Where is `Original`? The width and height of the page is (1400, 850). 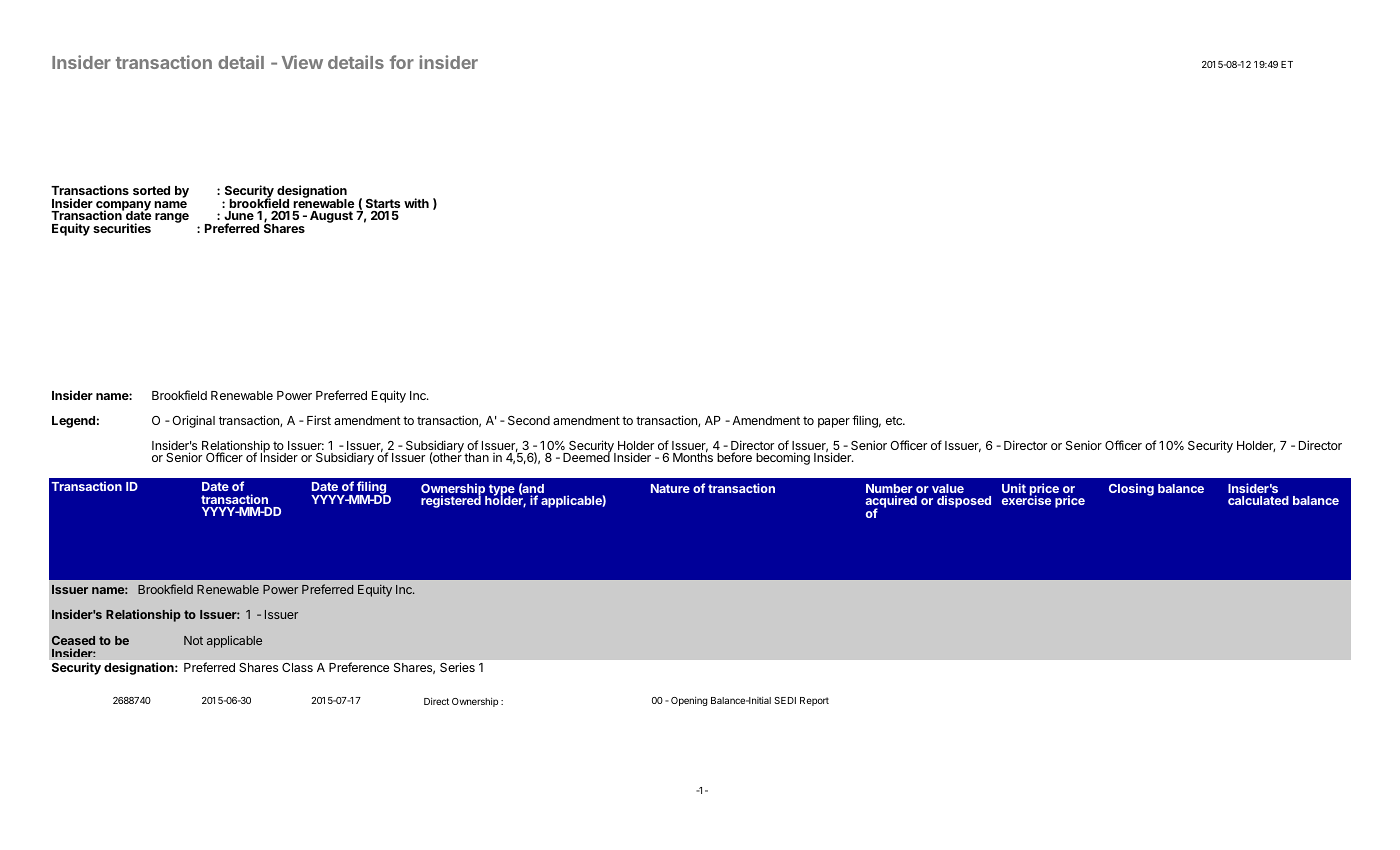
Original is located at coordinates (193, 421).
